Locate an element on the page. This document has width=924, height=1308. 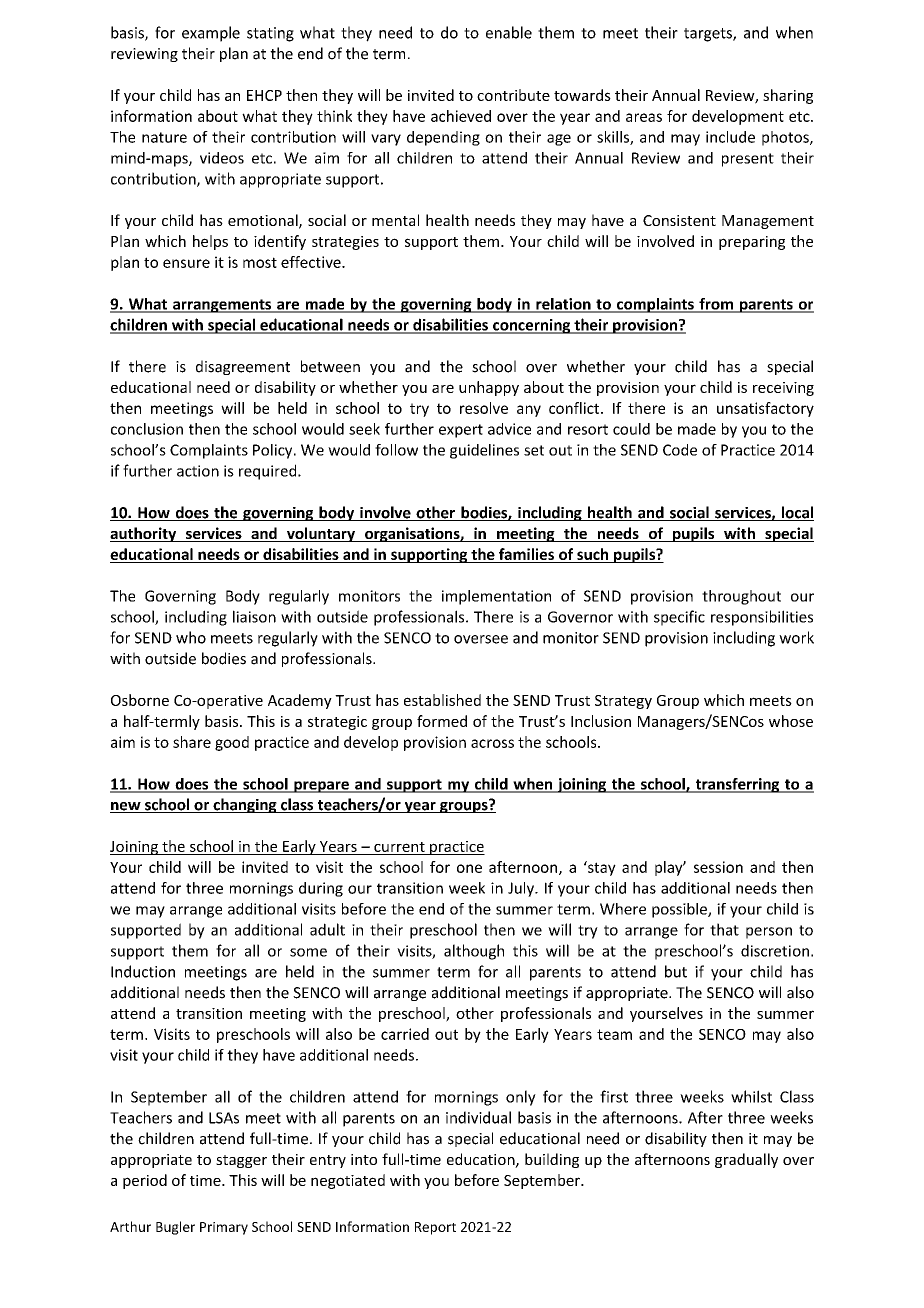
although is located at coordinates (474, 952).
